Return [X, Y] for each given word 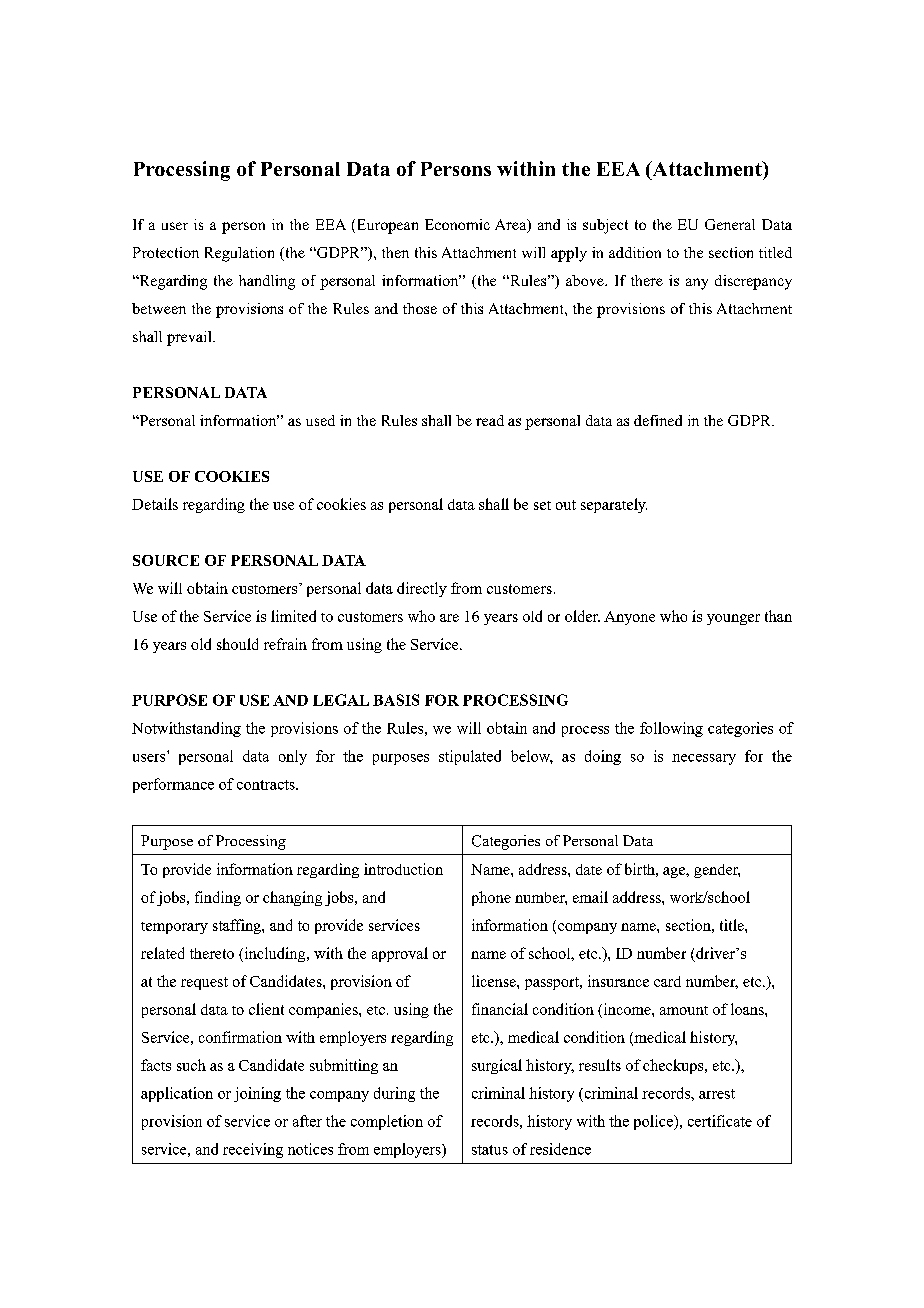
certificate [720, 1121]
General [730, 224]
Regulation [239, 254]
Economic [457, 224]
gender [717, 871]
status [490, 1150]
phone [491, 898]
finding [218, 898]
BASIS [396, 700]
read [490, 420]
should [237, 644]
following [671, 729]
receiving [253, 1150]
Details [155, 504]
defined [658, 420]
